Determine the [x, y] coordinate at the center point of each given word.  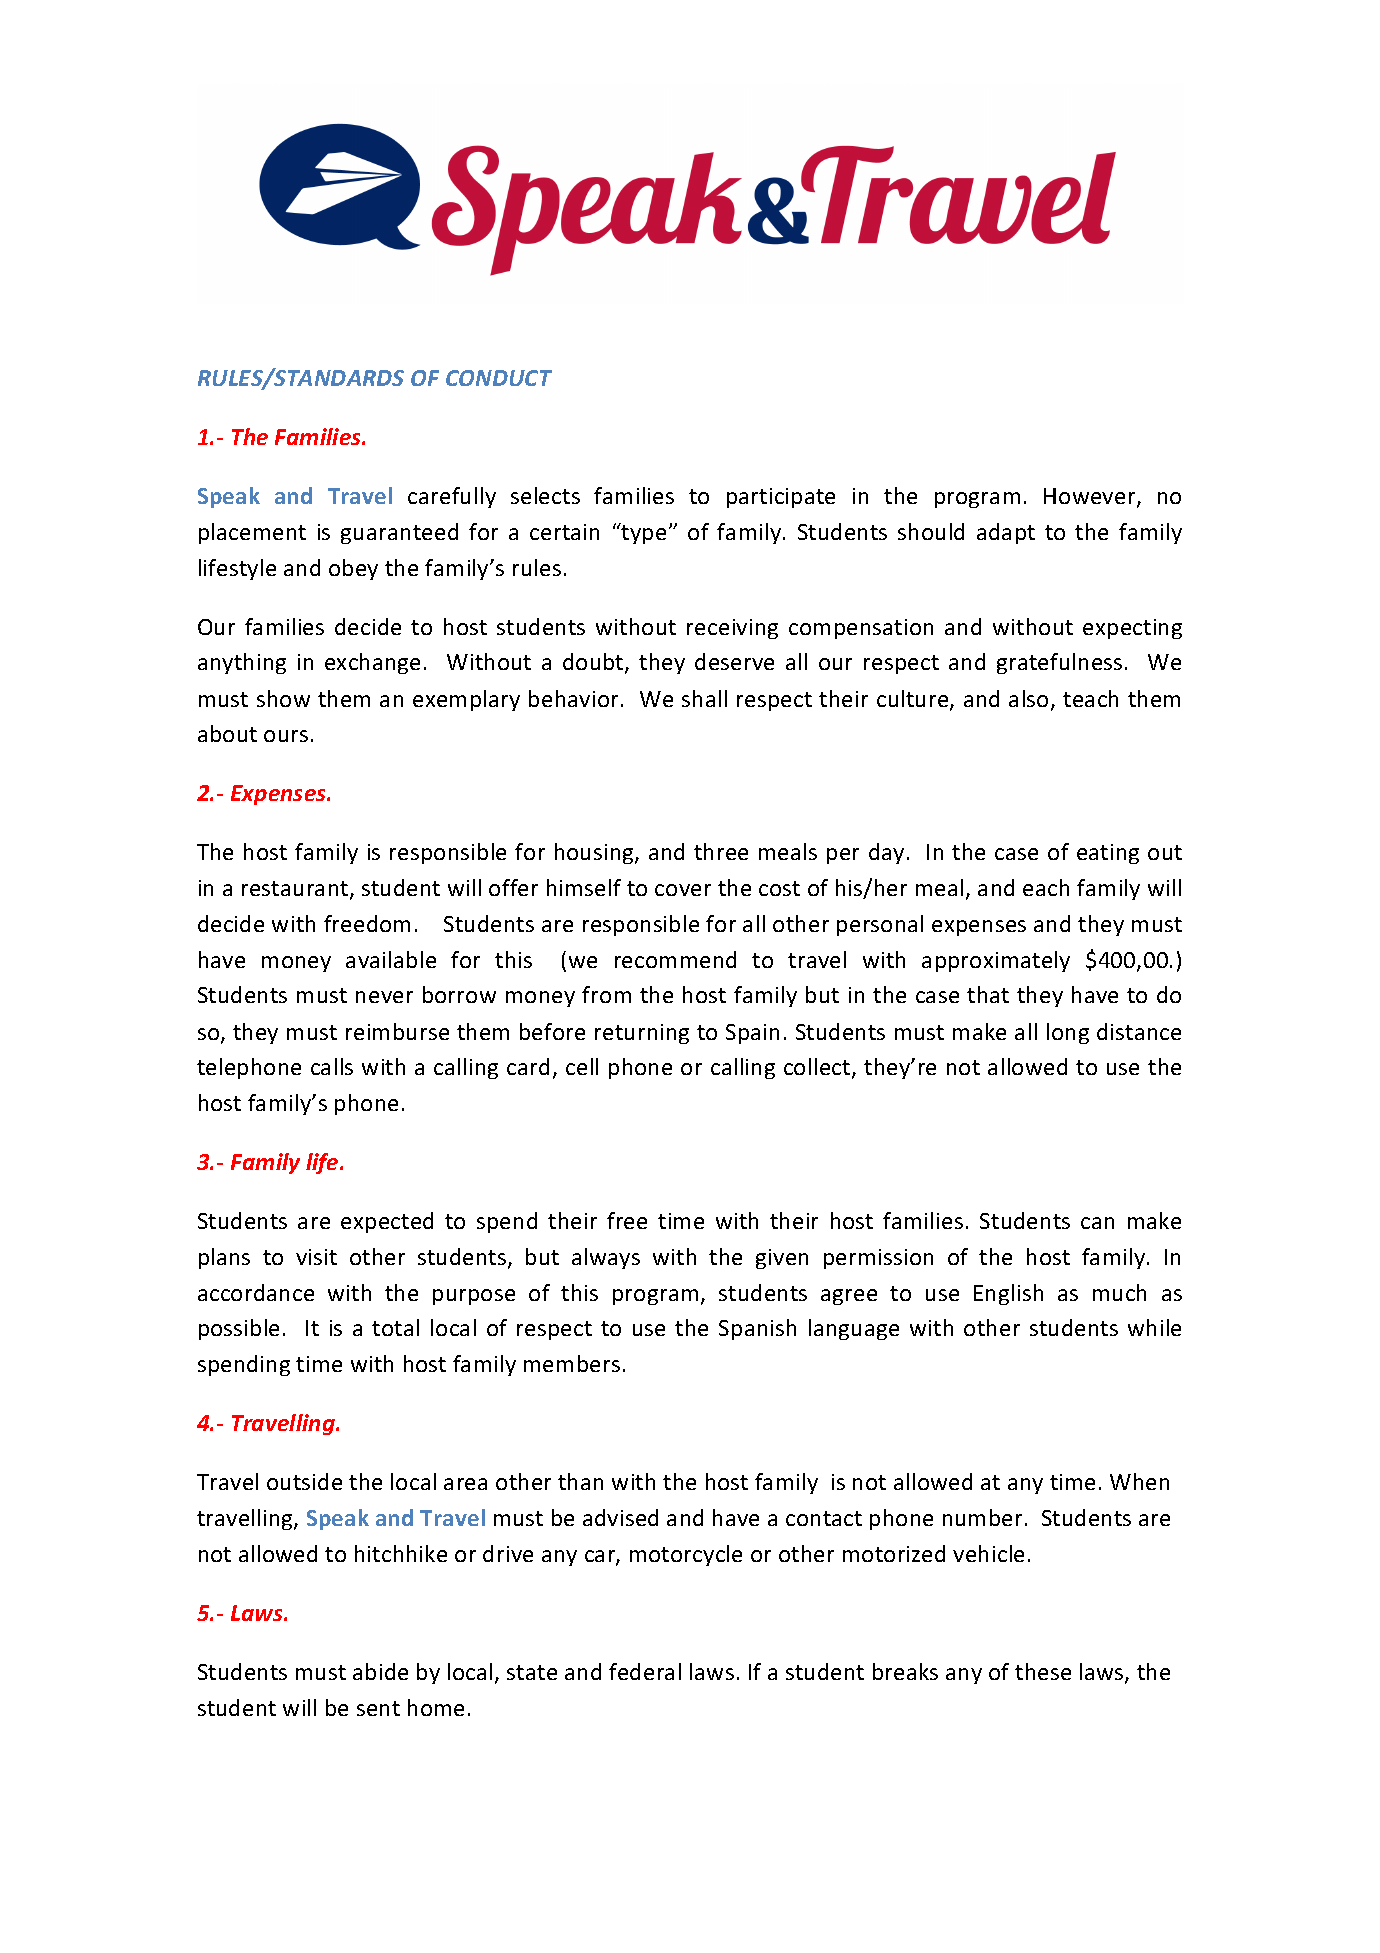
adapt [1006, 533]
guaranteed [399, 533]
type [643, 534]
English [1008, 1294]
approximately [996, 961]
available [391, 959]
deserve [734, 661]
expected [387, 1222]
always [606, 1258]
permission [878, 1259]
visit [316, 1257]
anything [242, 663]
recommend [675, 959]
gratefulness [1059, 663]
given [782, 1259]
